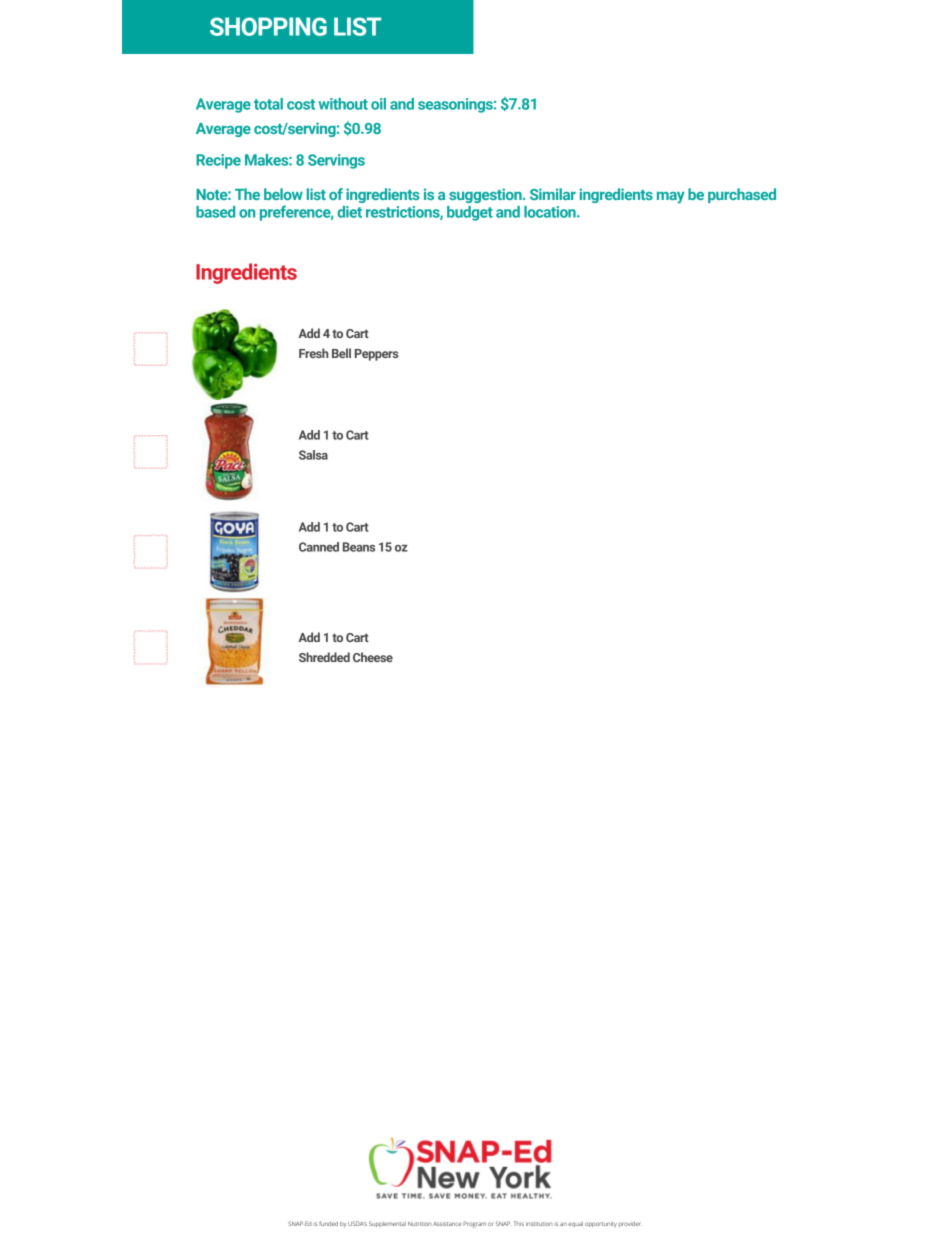 This image has height=1233, width=952. I want to click on funded, so click(328, 1223).
